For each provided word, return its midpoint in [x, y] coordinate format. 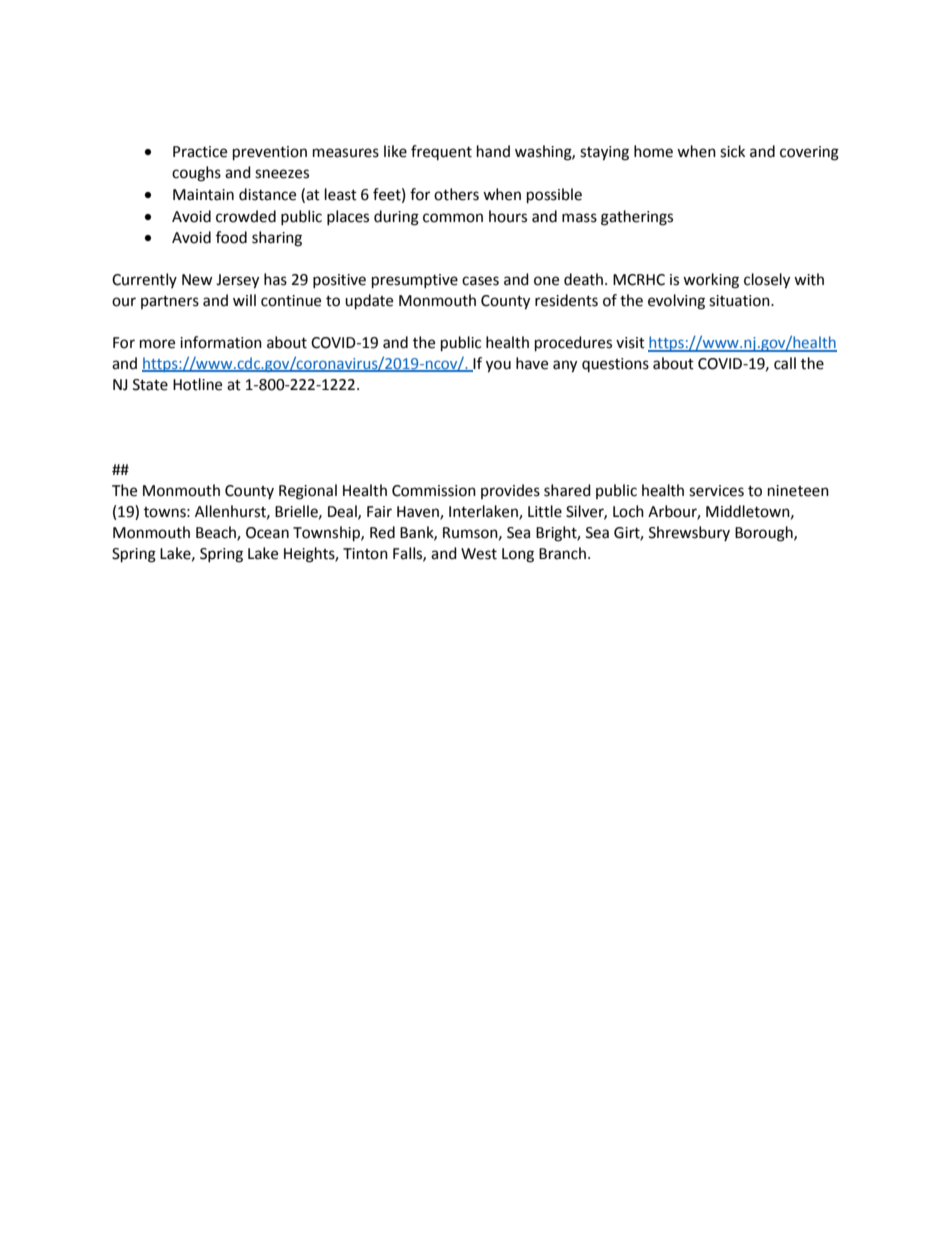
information [221, 342]
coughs [196, 174]
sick [732, 151]
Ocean [267, 533]
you [498, 366]
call [785, 363]
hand [493, 151]
